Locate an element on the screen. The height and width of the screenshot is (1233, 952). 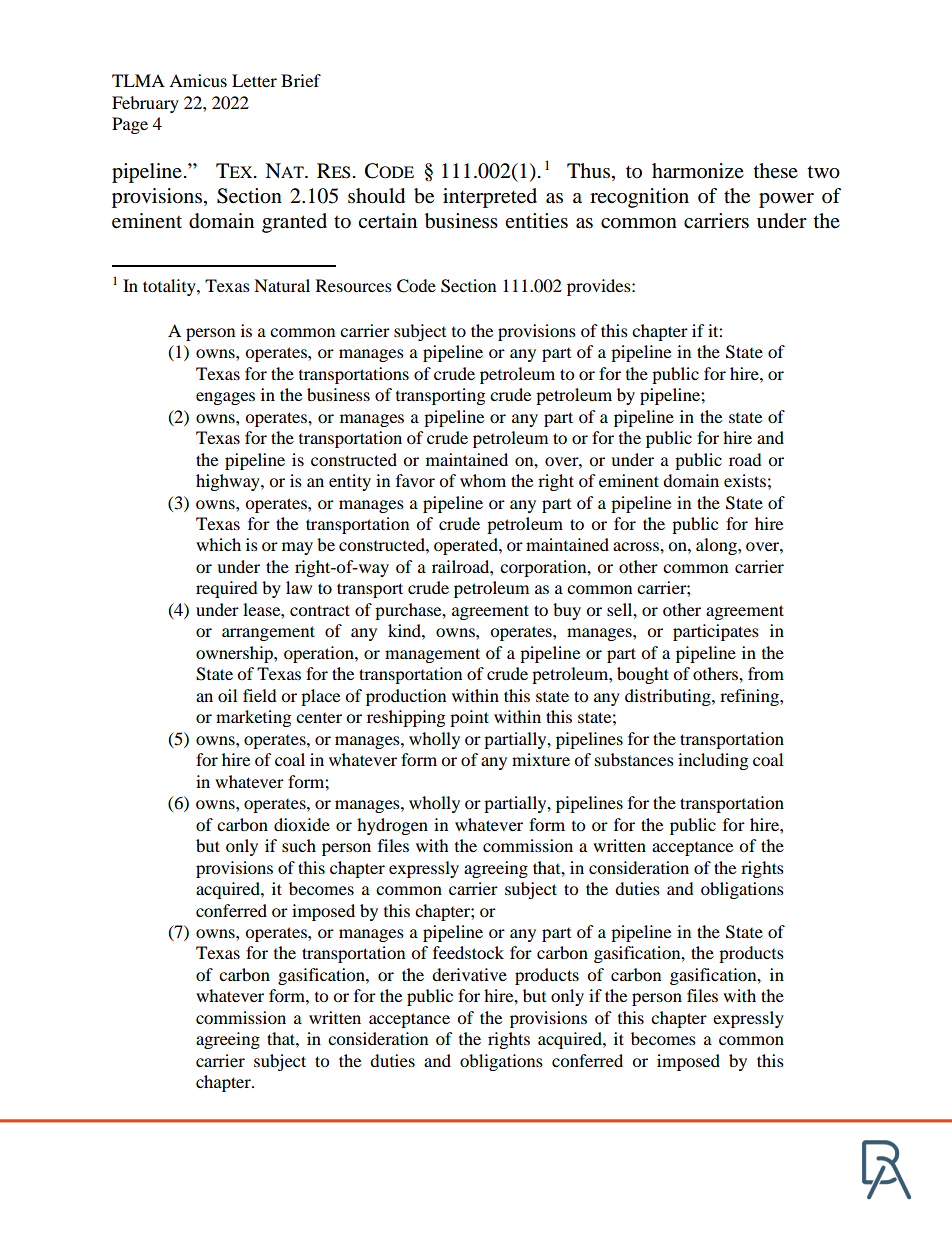
feedstock is located at coordinates (468, 952).
